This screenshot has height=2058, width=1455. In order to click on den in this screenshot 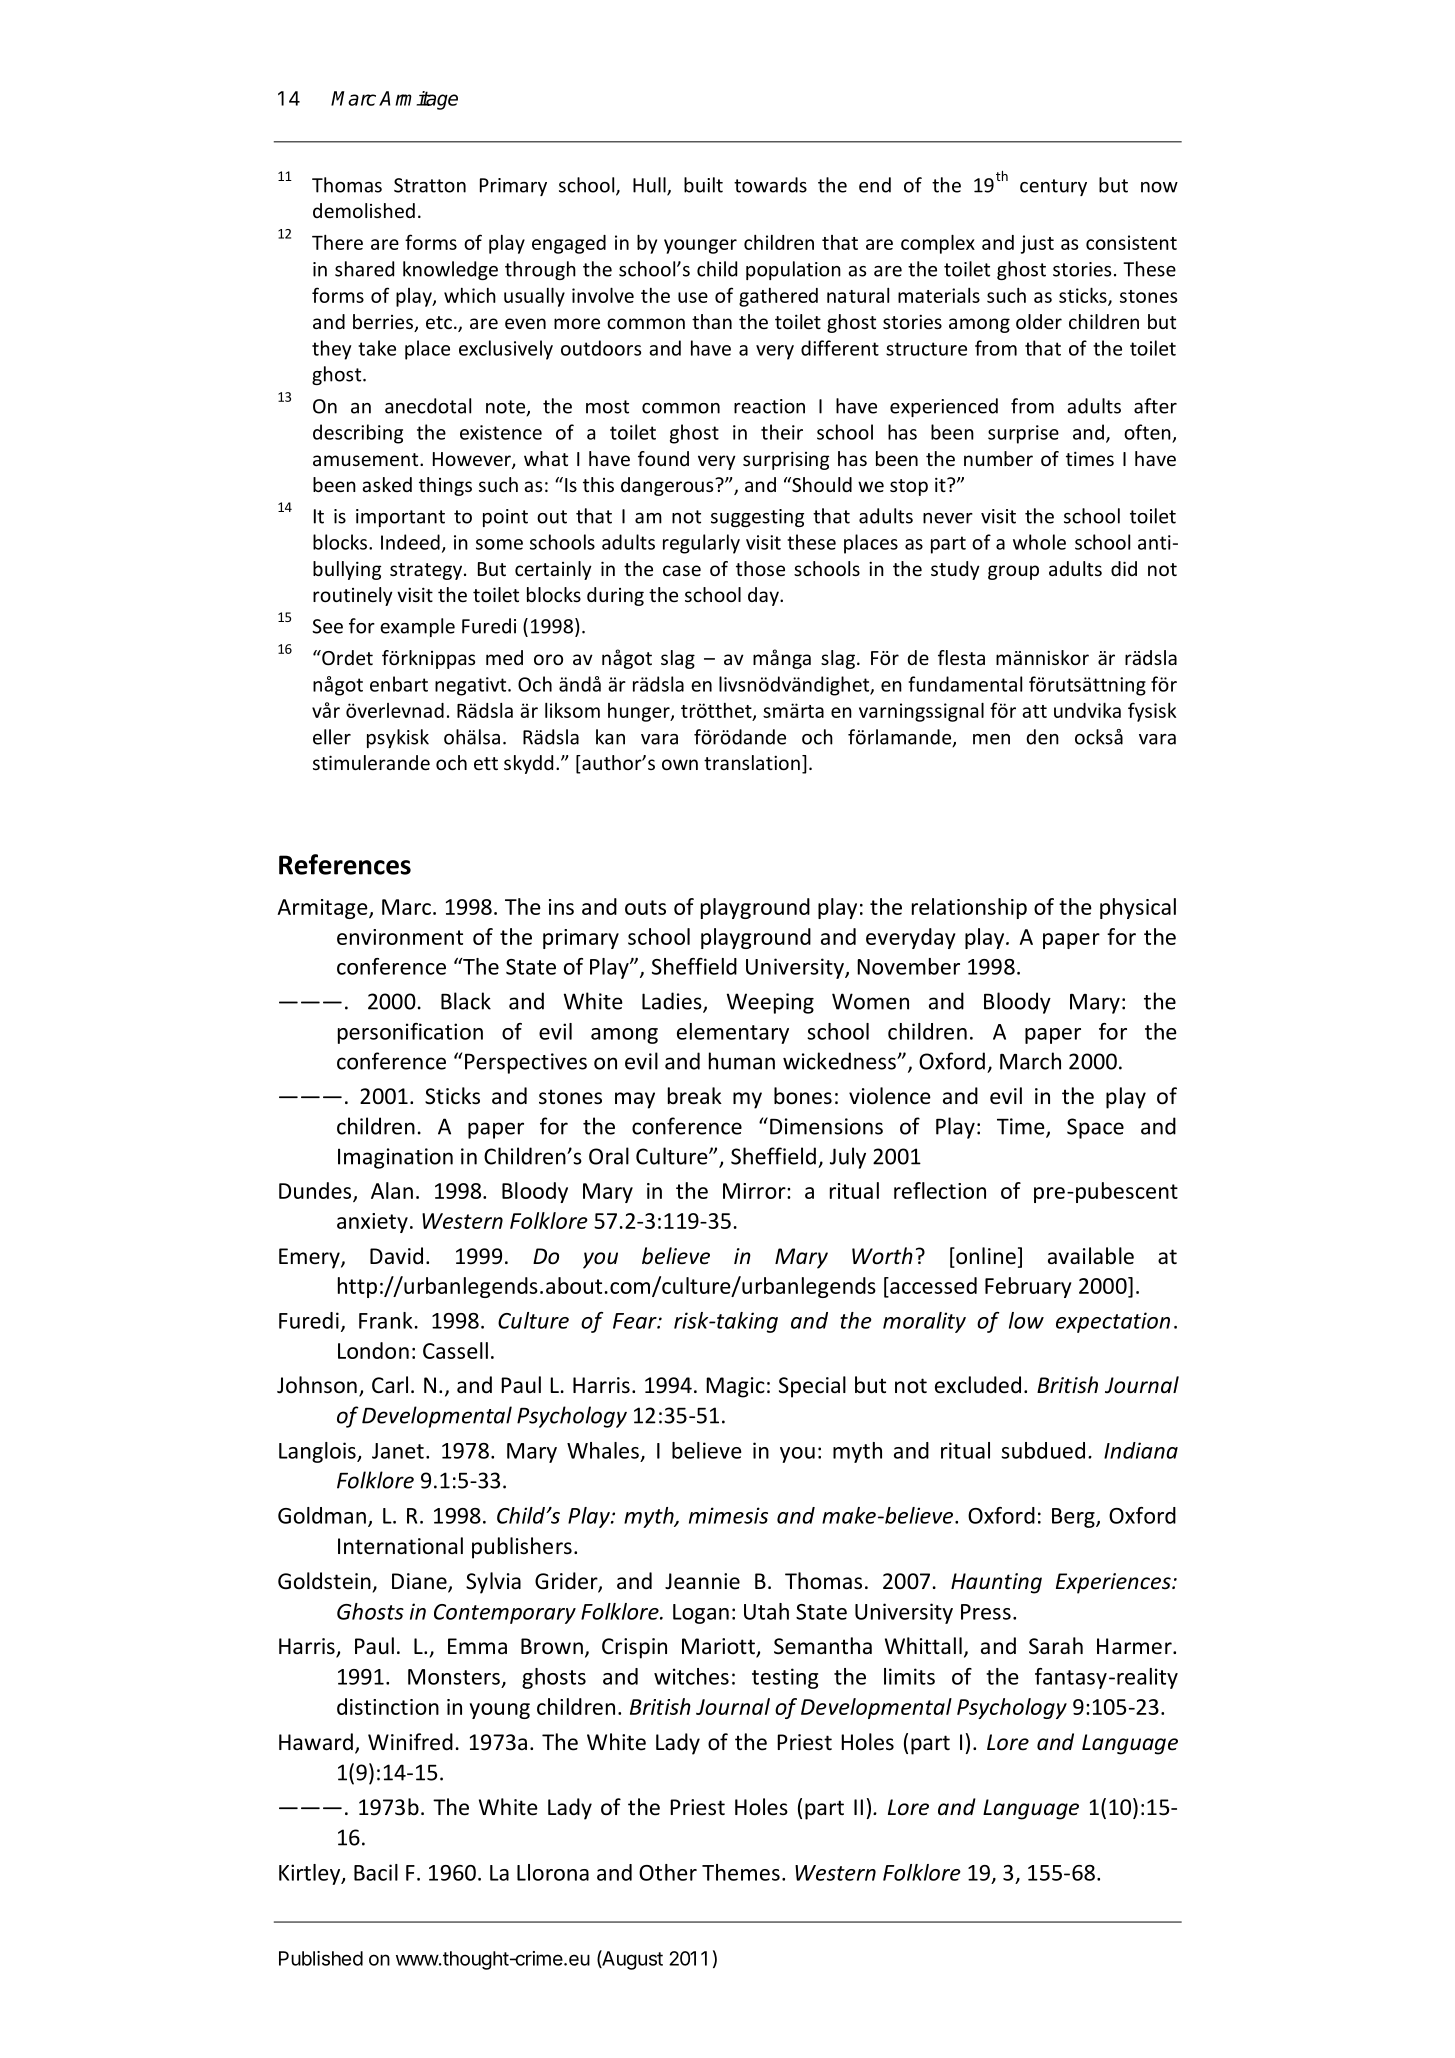, I will do `click(1043, 737)`.
